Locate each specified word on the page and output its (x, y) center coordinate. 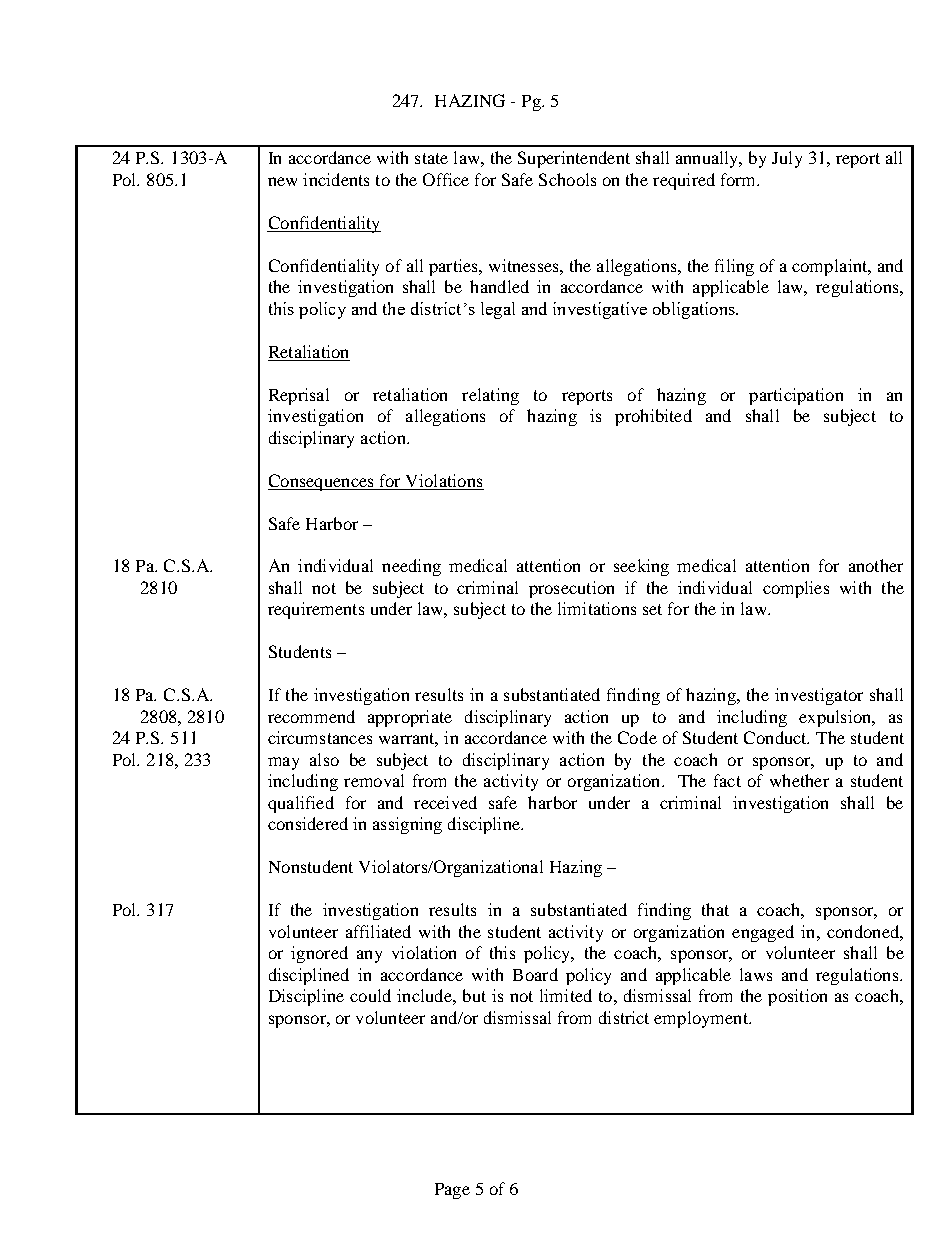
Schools (567, 179)
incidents (336, 179)
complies (796, 589)
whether (799, 780)
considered (308, 823)
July (787, 159)
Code (637, 737)
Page (452, 1191)
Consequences (322, 482)
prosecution (571, 589)
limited (566, 995)
